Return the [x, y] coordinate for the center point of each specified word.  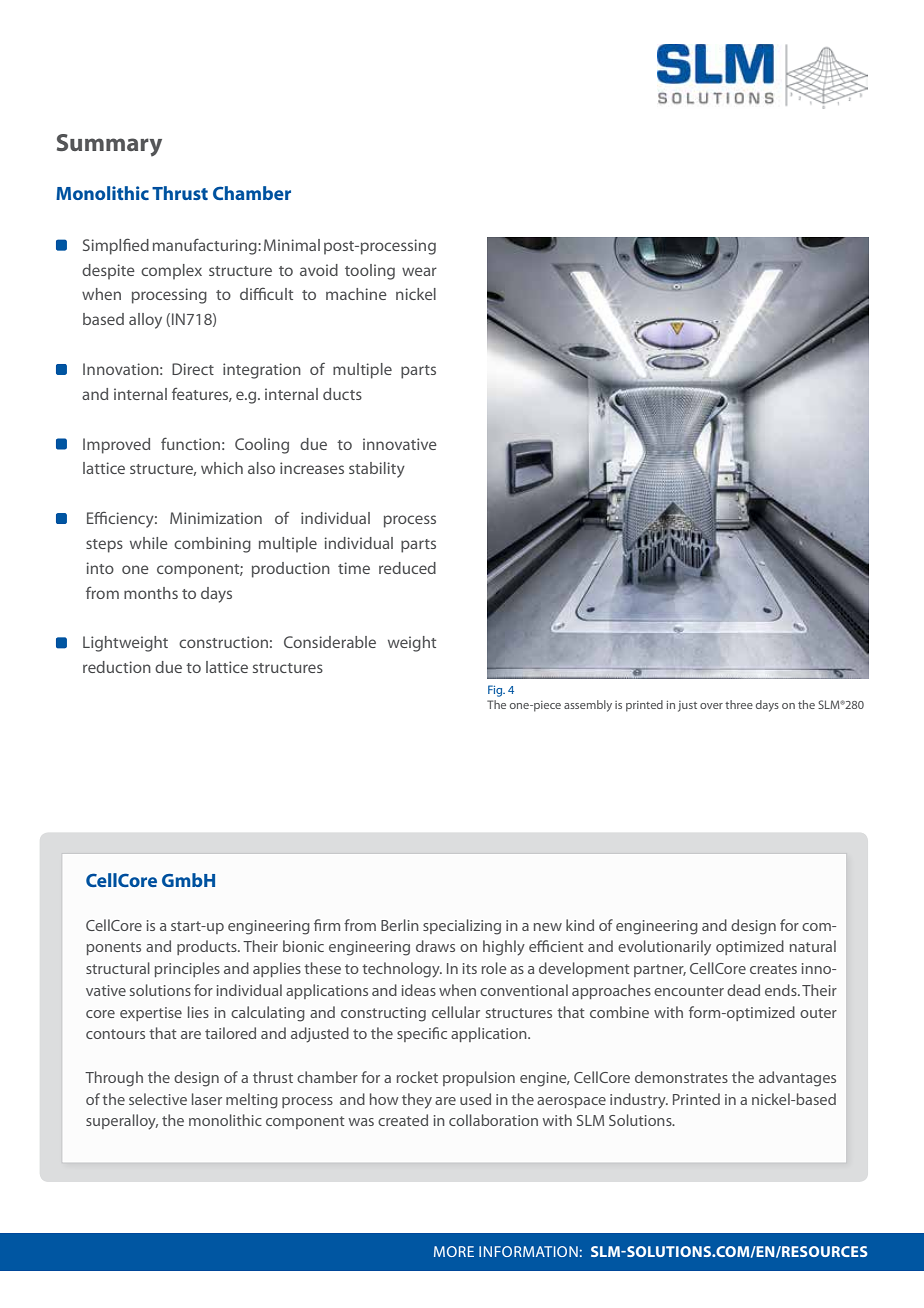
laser [207, 1099]
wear [419, 271]
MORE [454, 1251]
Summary [109, 145]
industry [639, 1101]
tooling [370, 272]
